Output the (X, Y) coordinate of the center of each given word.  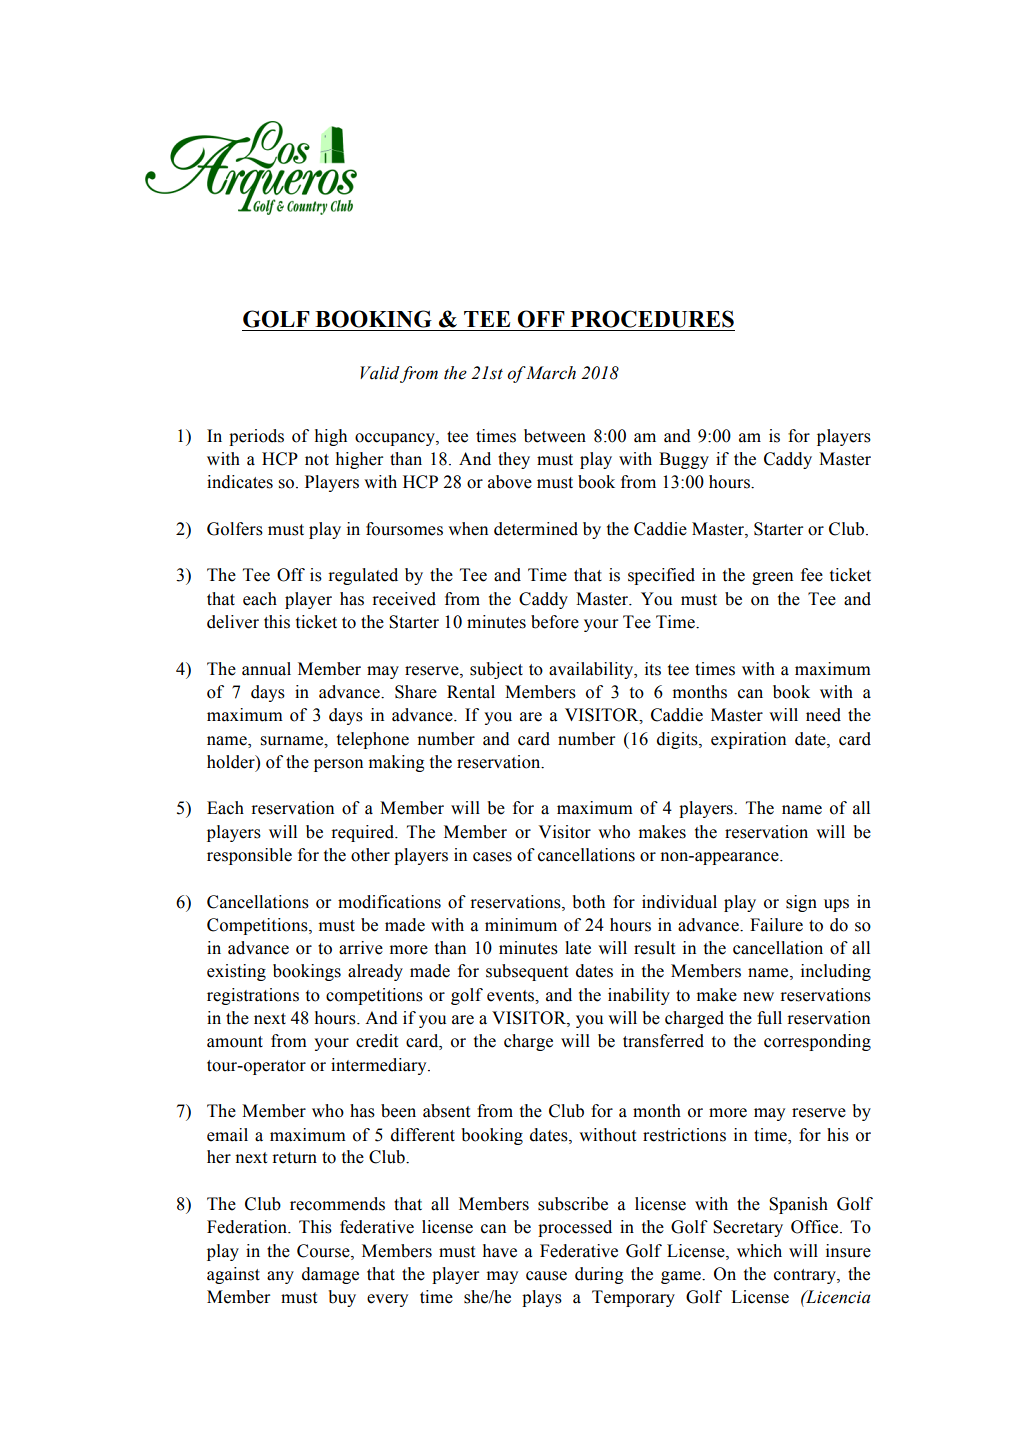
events (512, 996)
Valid (380, 373)
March (550, 373)
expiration (748, 740)
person (338, 765)
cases (492, 857)
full (769, 1018)
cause (546, 1276)
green (772, 578)
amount (235, 1042)
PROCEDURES (652, 319)
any (280, 1277)
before (555, 622)
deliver (233, 622)
